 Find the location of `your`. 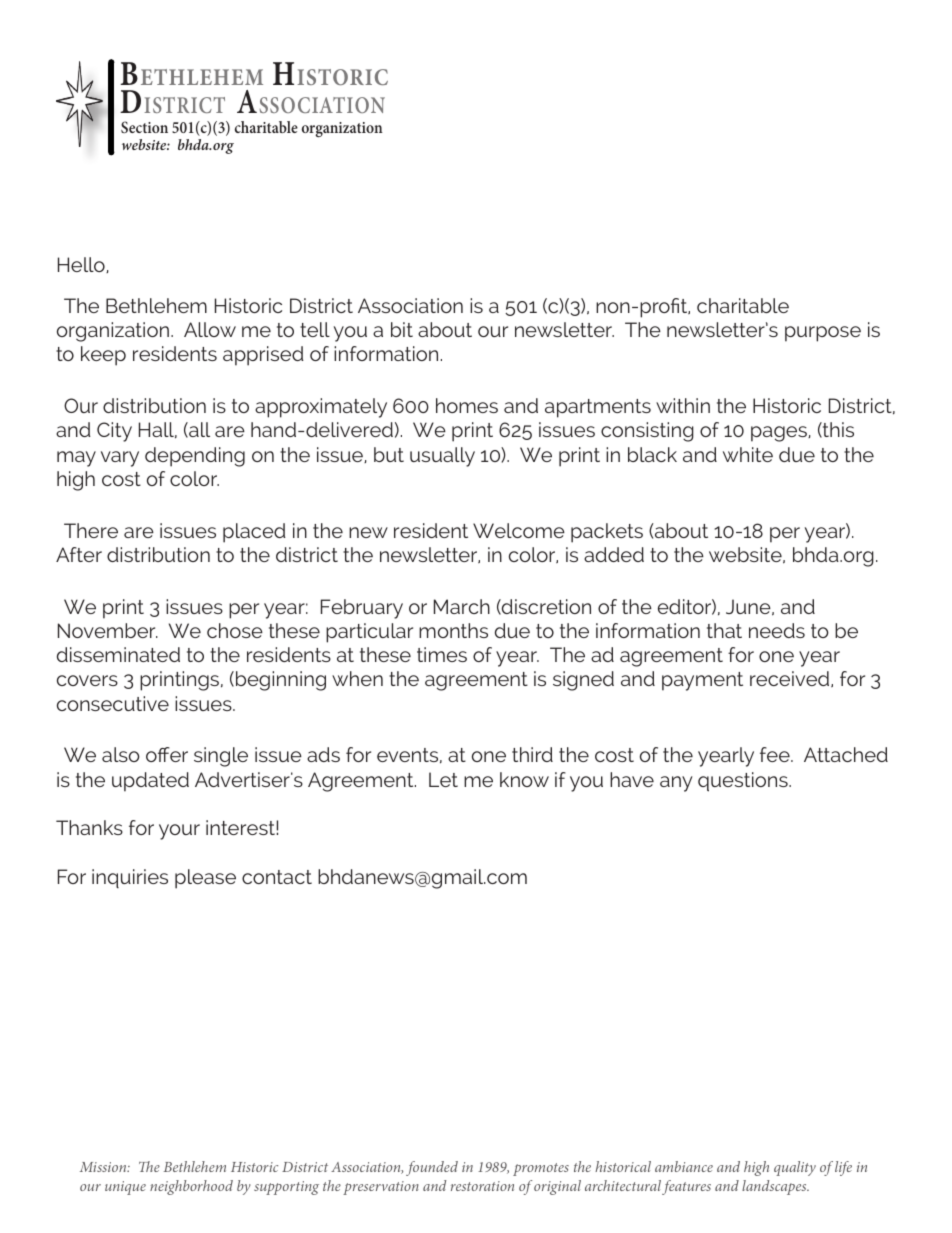

your is located at coordinates (179, 832).
